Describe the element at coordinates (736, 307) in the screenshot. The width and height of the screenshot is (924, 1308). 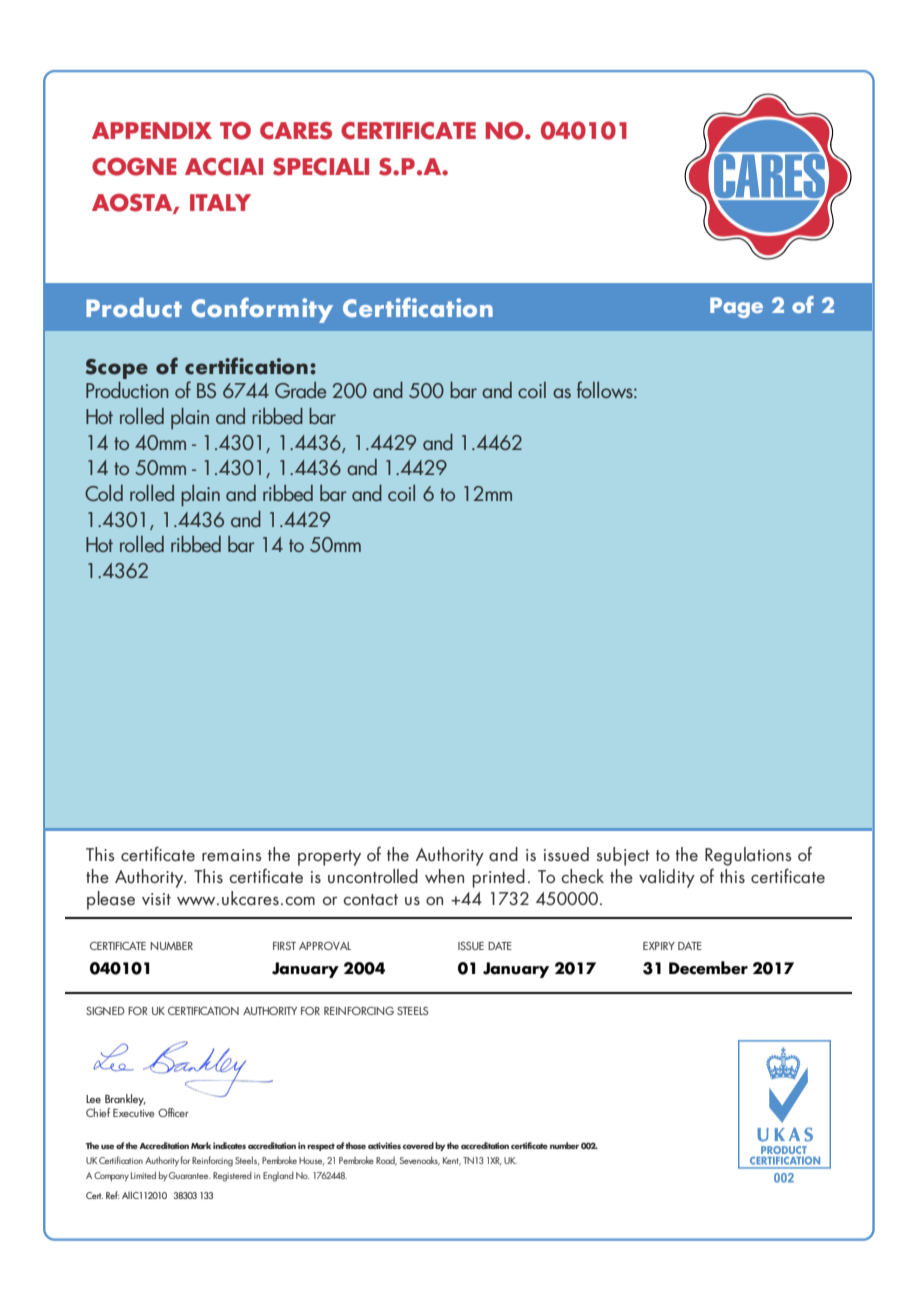
I see `Page` at that location.
